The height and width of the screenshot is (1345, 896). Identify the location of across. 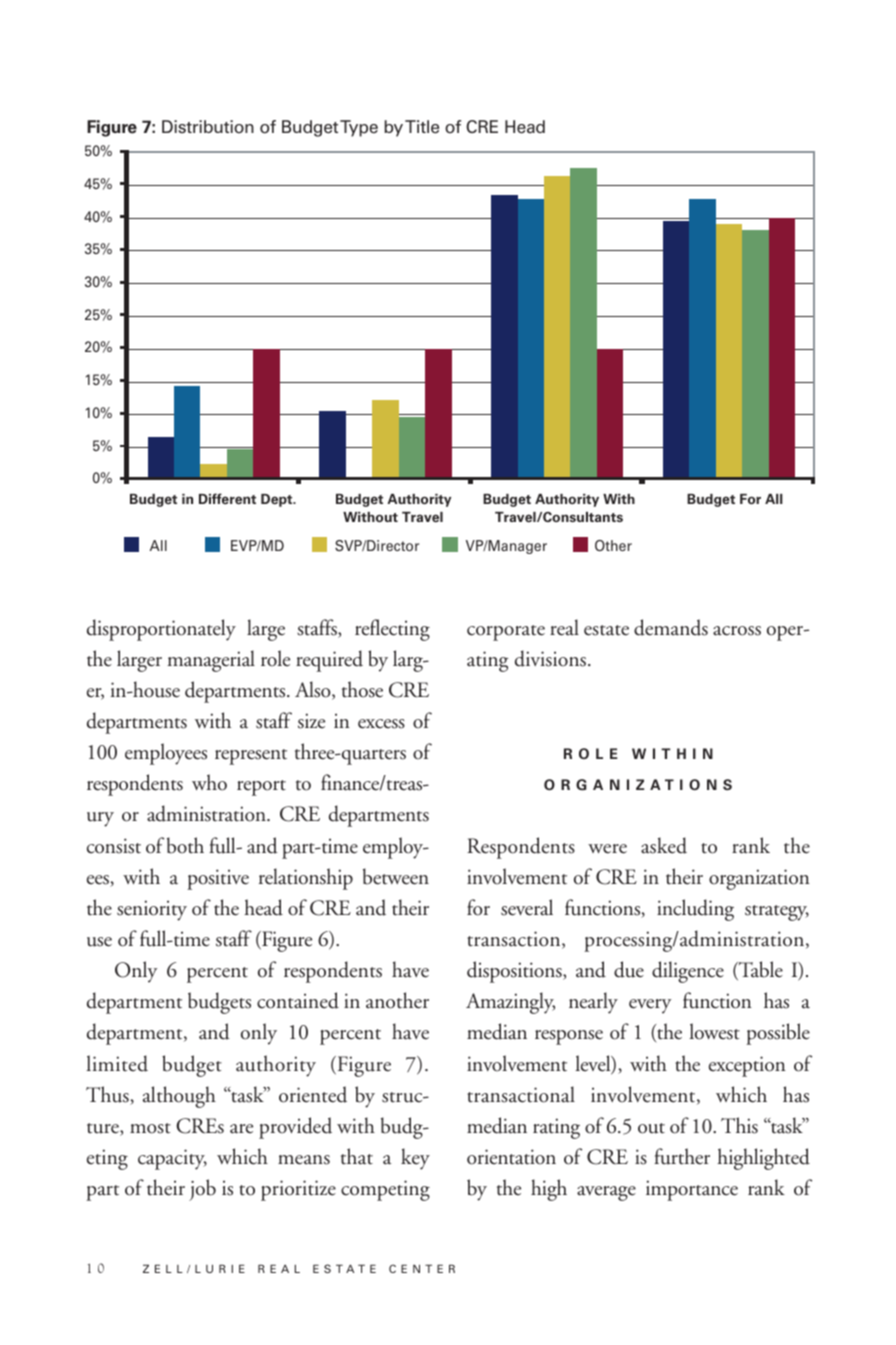
(737, 631).
